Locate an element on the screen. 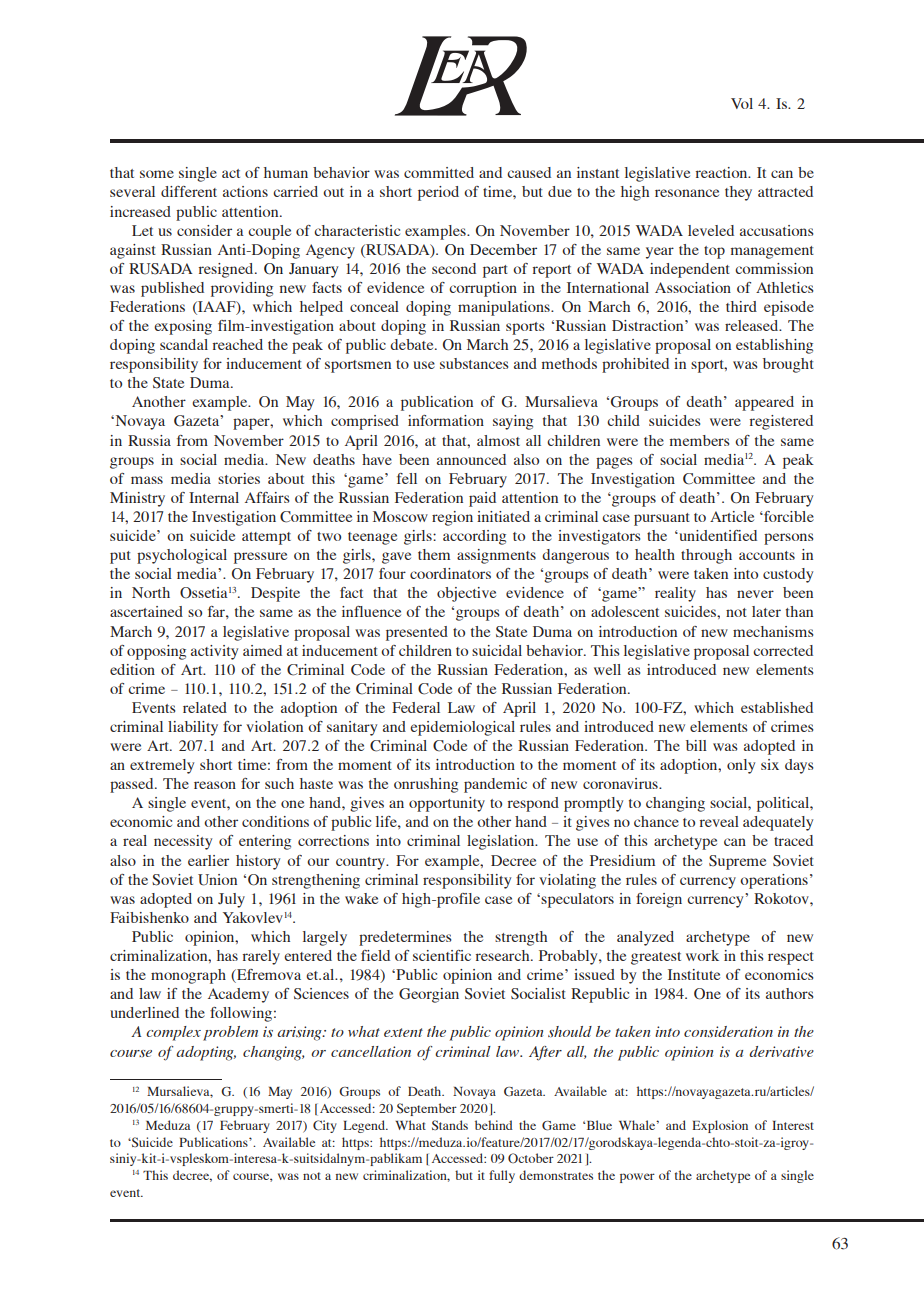 The width and height of the screenshot is (924, 1298). substances is located at coordinates (474, 363).
